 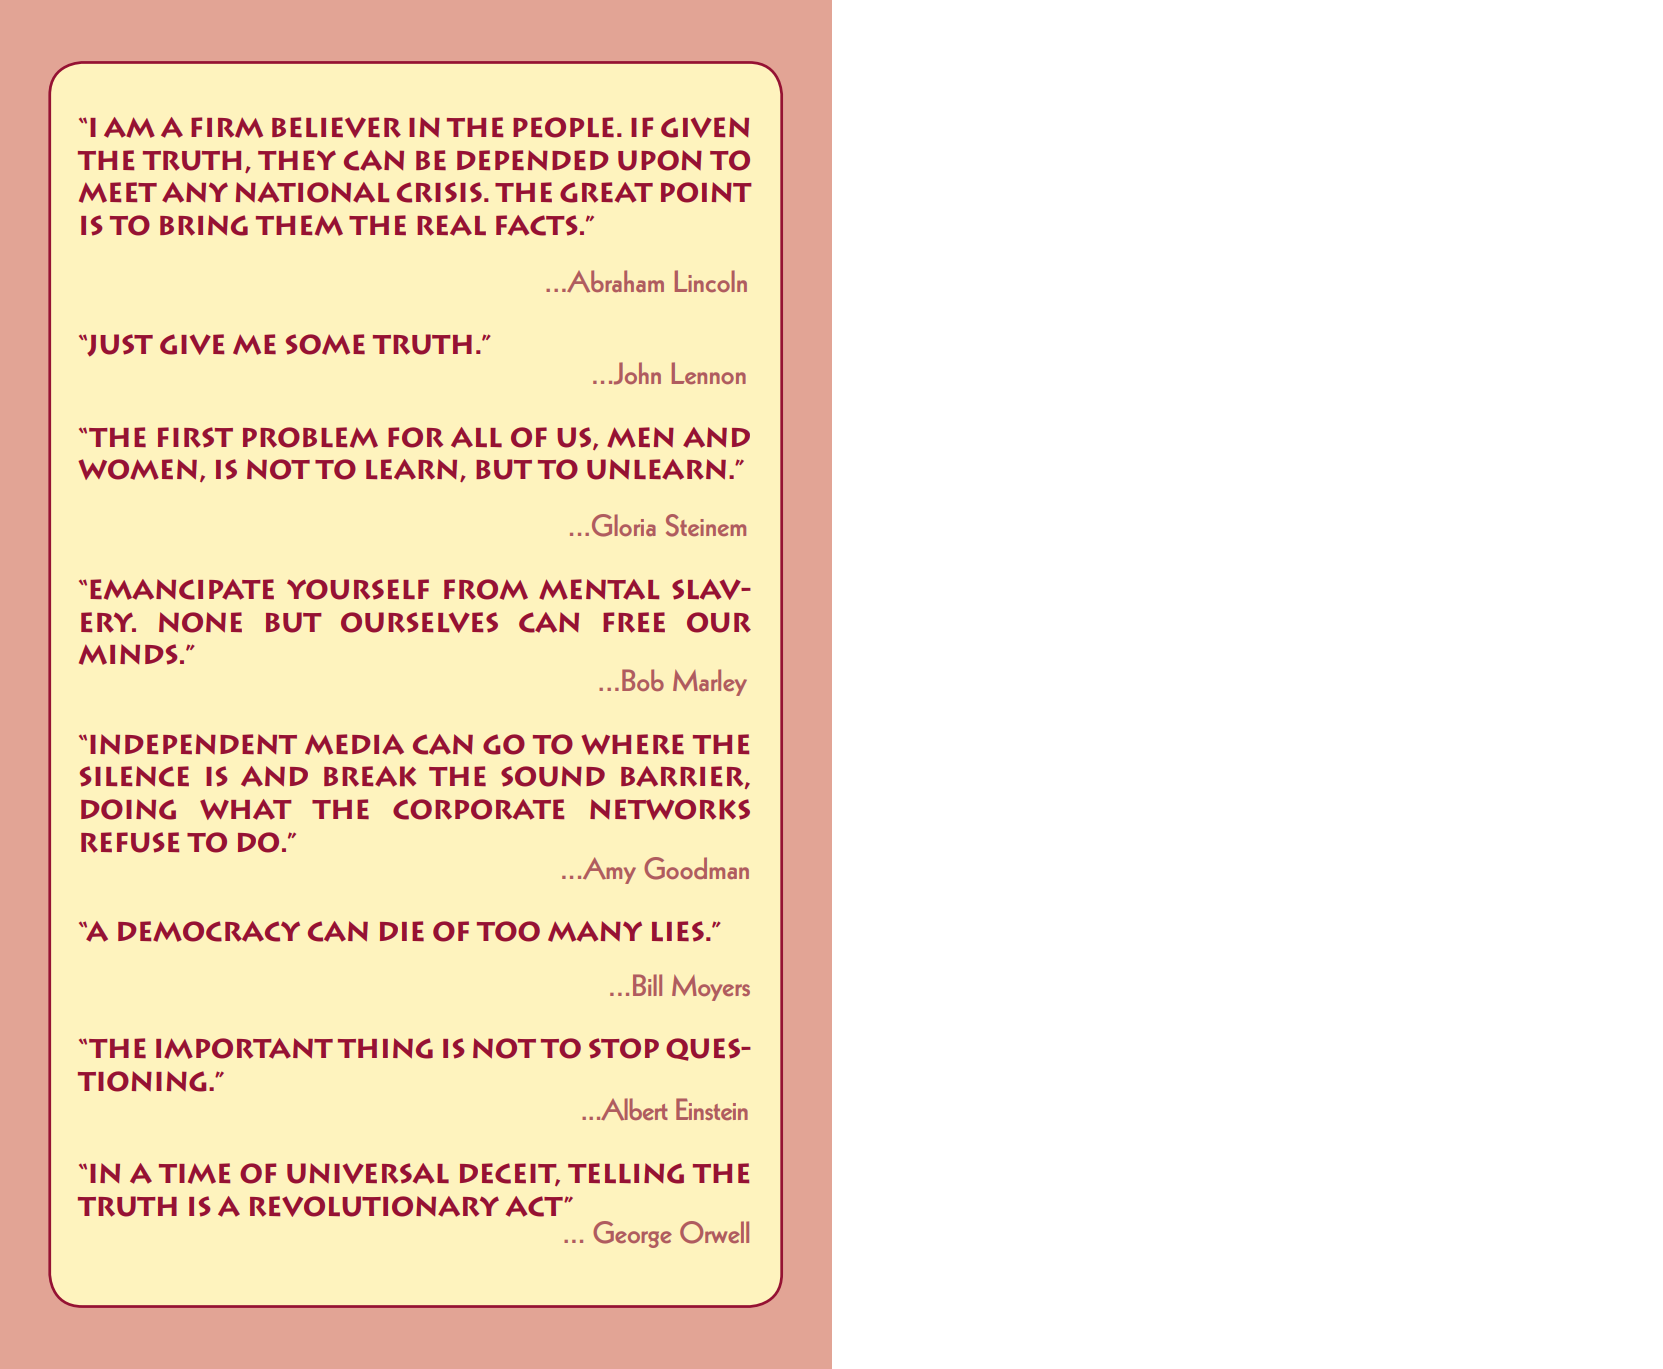 I want to click on Emancipate, so click(x=182, y=589).
